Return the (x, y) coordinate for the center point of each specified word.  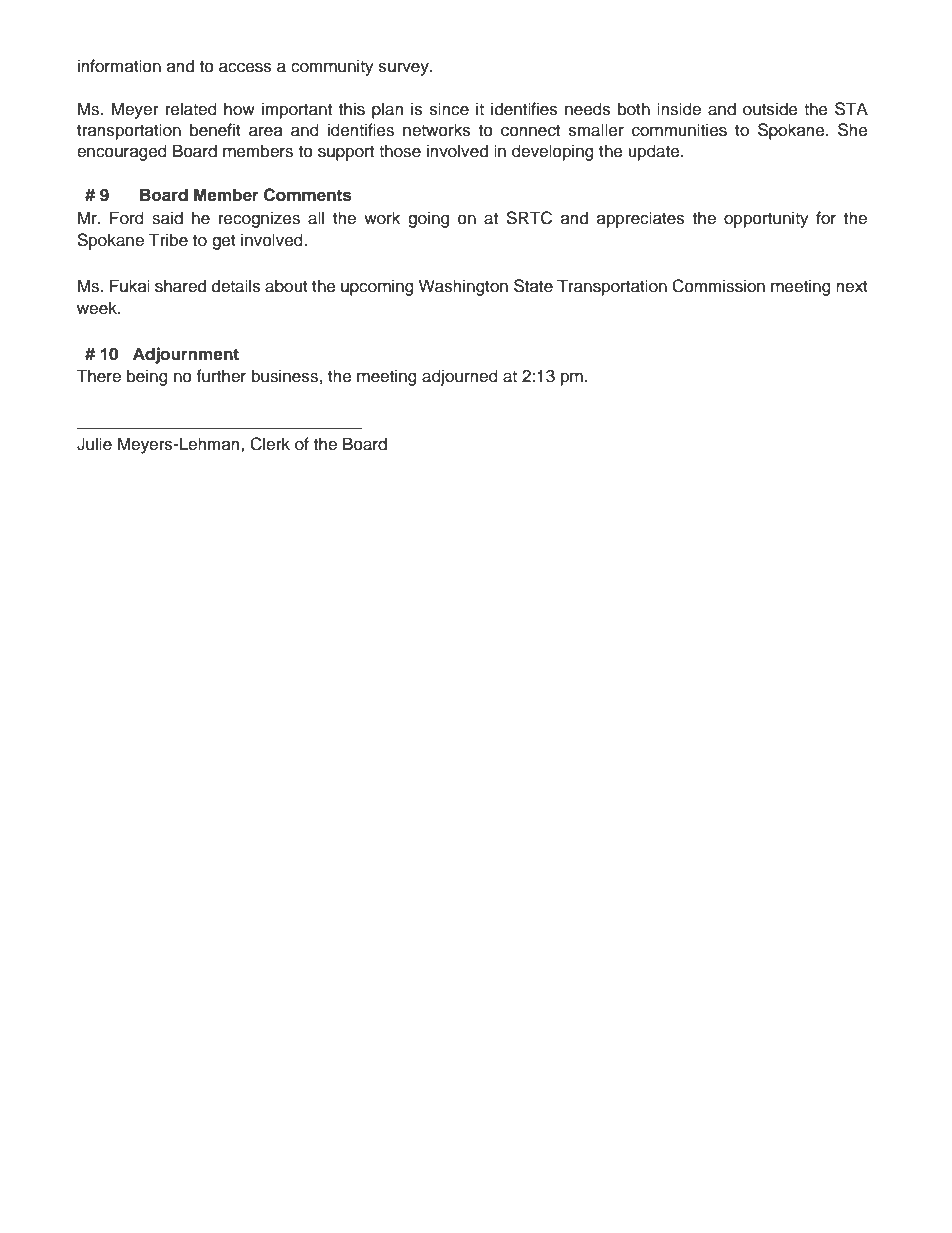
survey (405, 69)
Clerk (270, 444)
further (221, 376)
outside (770, 109)
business (285, 376)
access (245, 67)
